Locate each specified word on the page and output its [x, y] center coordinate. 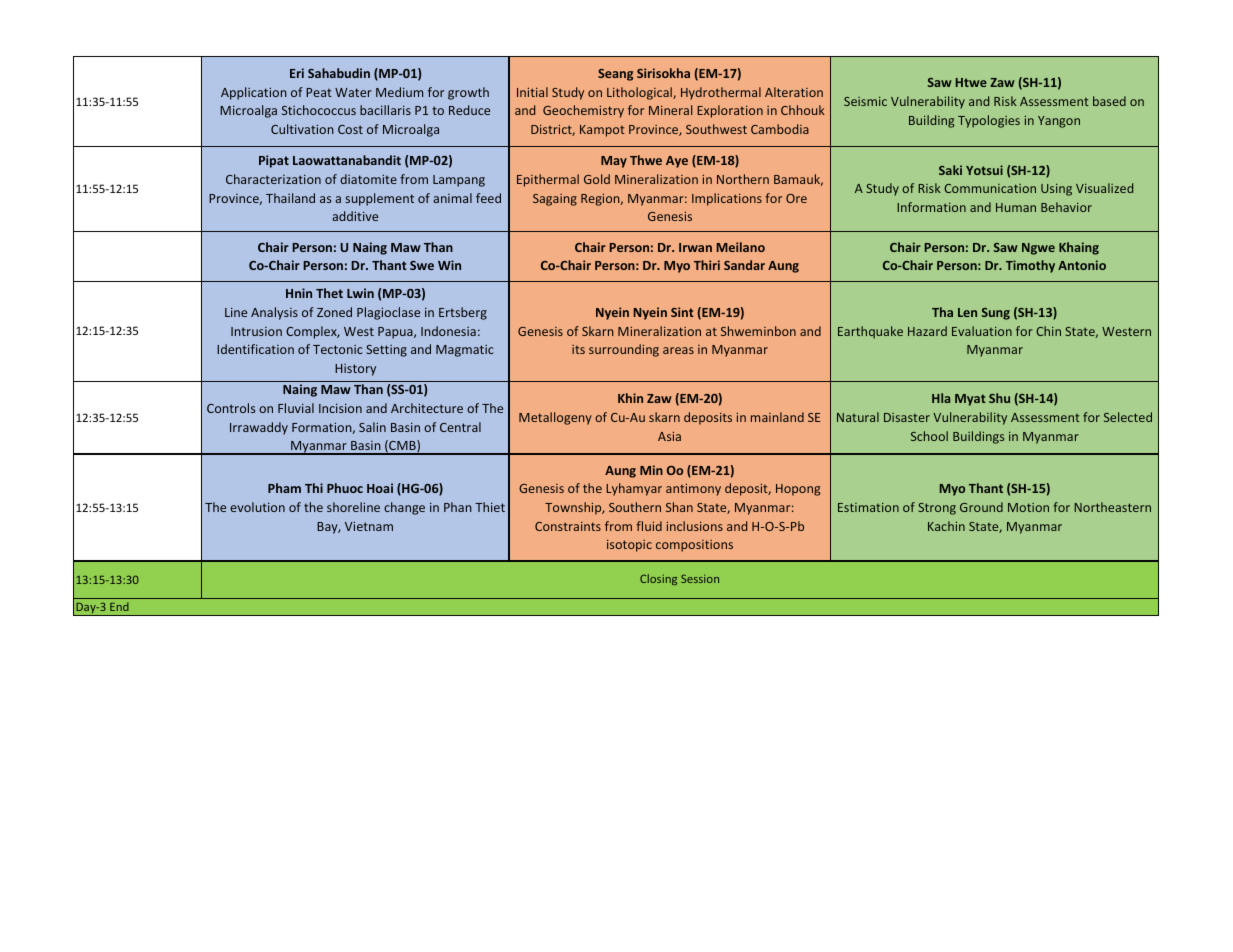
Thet [329, 293]
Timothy [1030, 266]
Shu [999, 398]
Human [1016, 207]
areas [678, 350]
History [355, 370]
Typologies [989, 121]
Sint [682, 312]
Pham [284, 488]
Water [353, 92]
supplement [379, 199]
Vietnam [369, 526]
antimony [693, 489]
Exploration [730, 111]
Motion [1028, 507]
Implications [727, 199]
